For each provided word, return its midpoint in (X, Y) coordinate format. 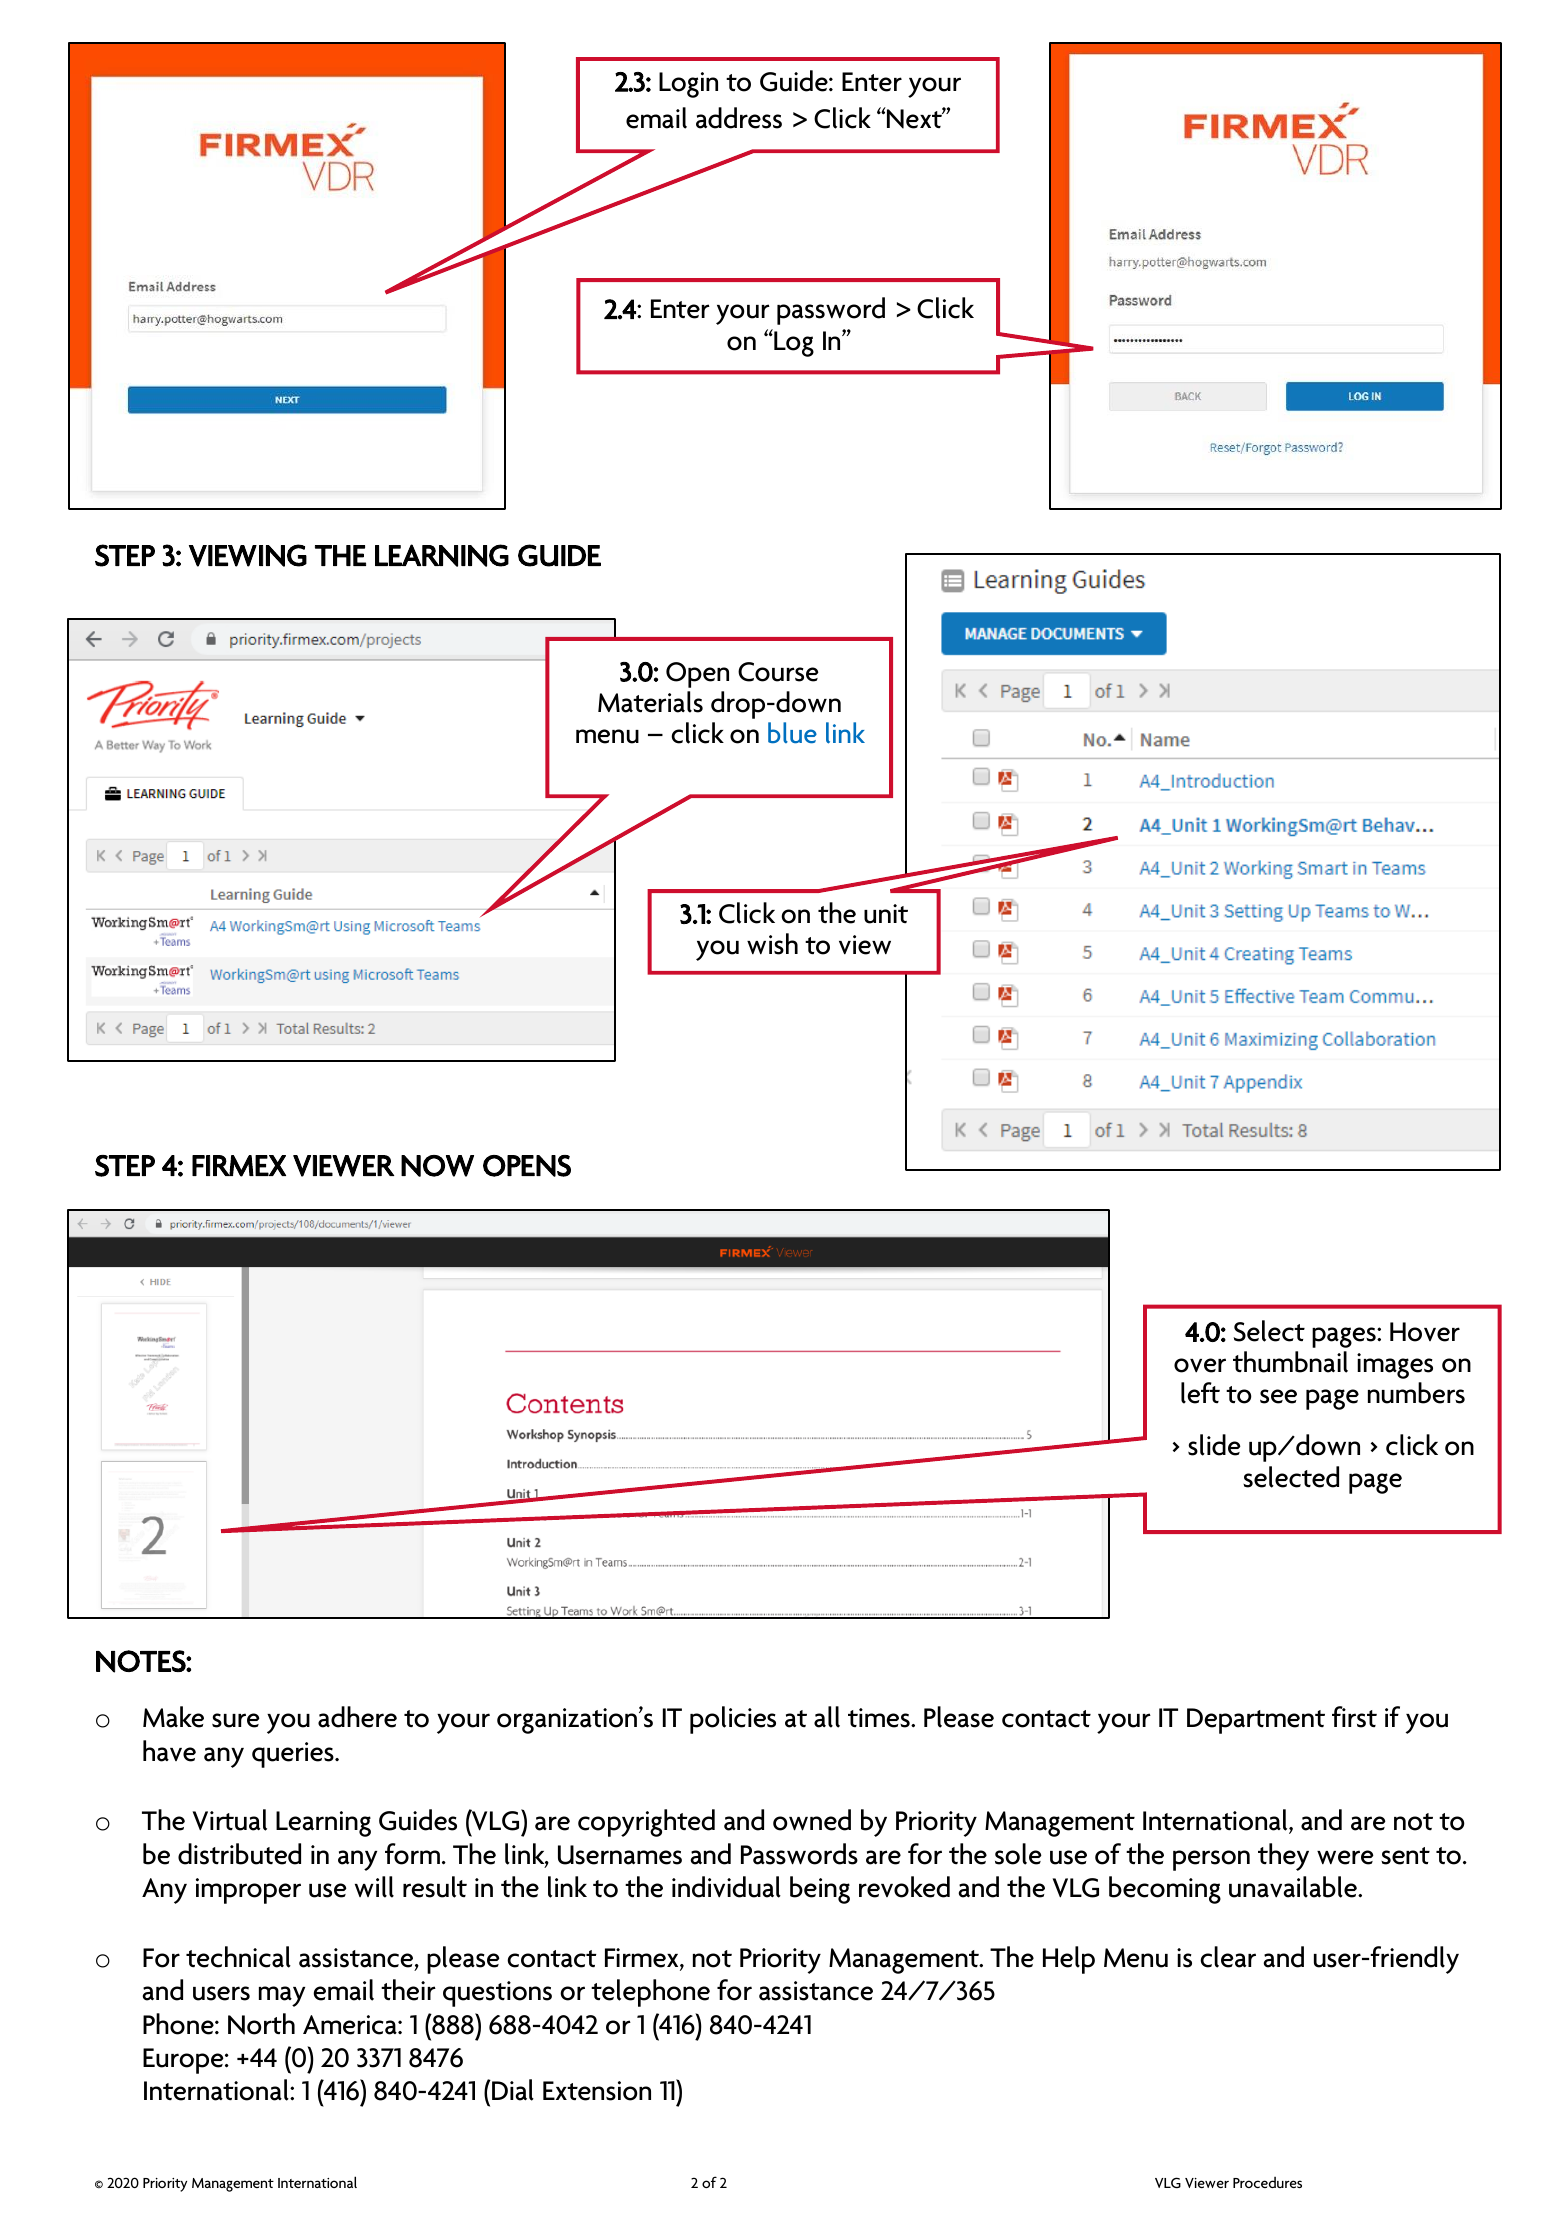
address (739, 118)
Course (778, 672)
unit (886, 914)
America (351, 2025)
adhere (357, 1717)
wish (772, 944)
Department (1256, 1721)
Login (688, 85)
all (827, 1717)
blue (792, 733)
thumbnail (1290, 1362)
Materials (650, 702)
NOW (437, 1166)
